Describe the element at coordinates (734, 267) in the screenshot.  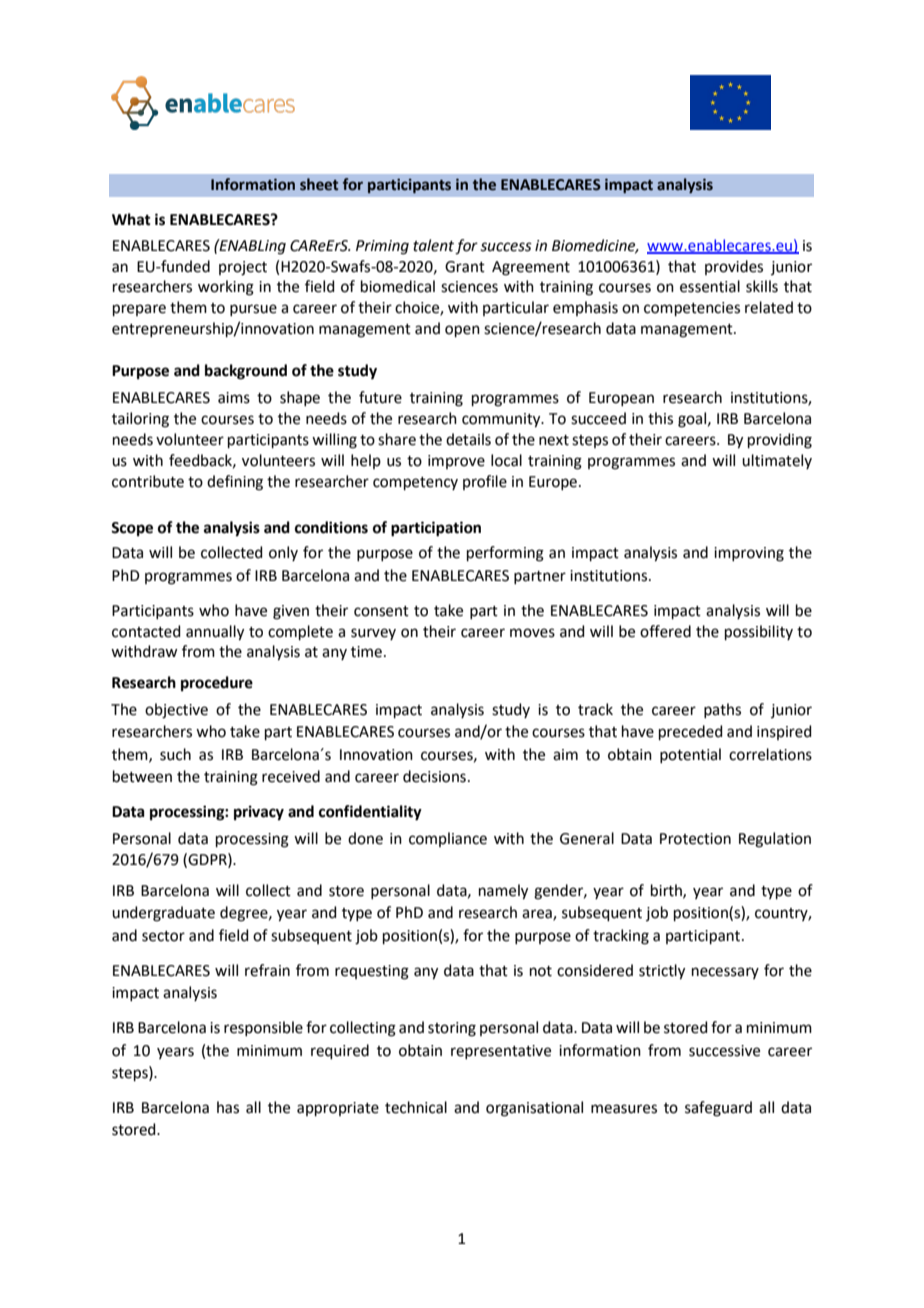
I see `provides` at that location.
